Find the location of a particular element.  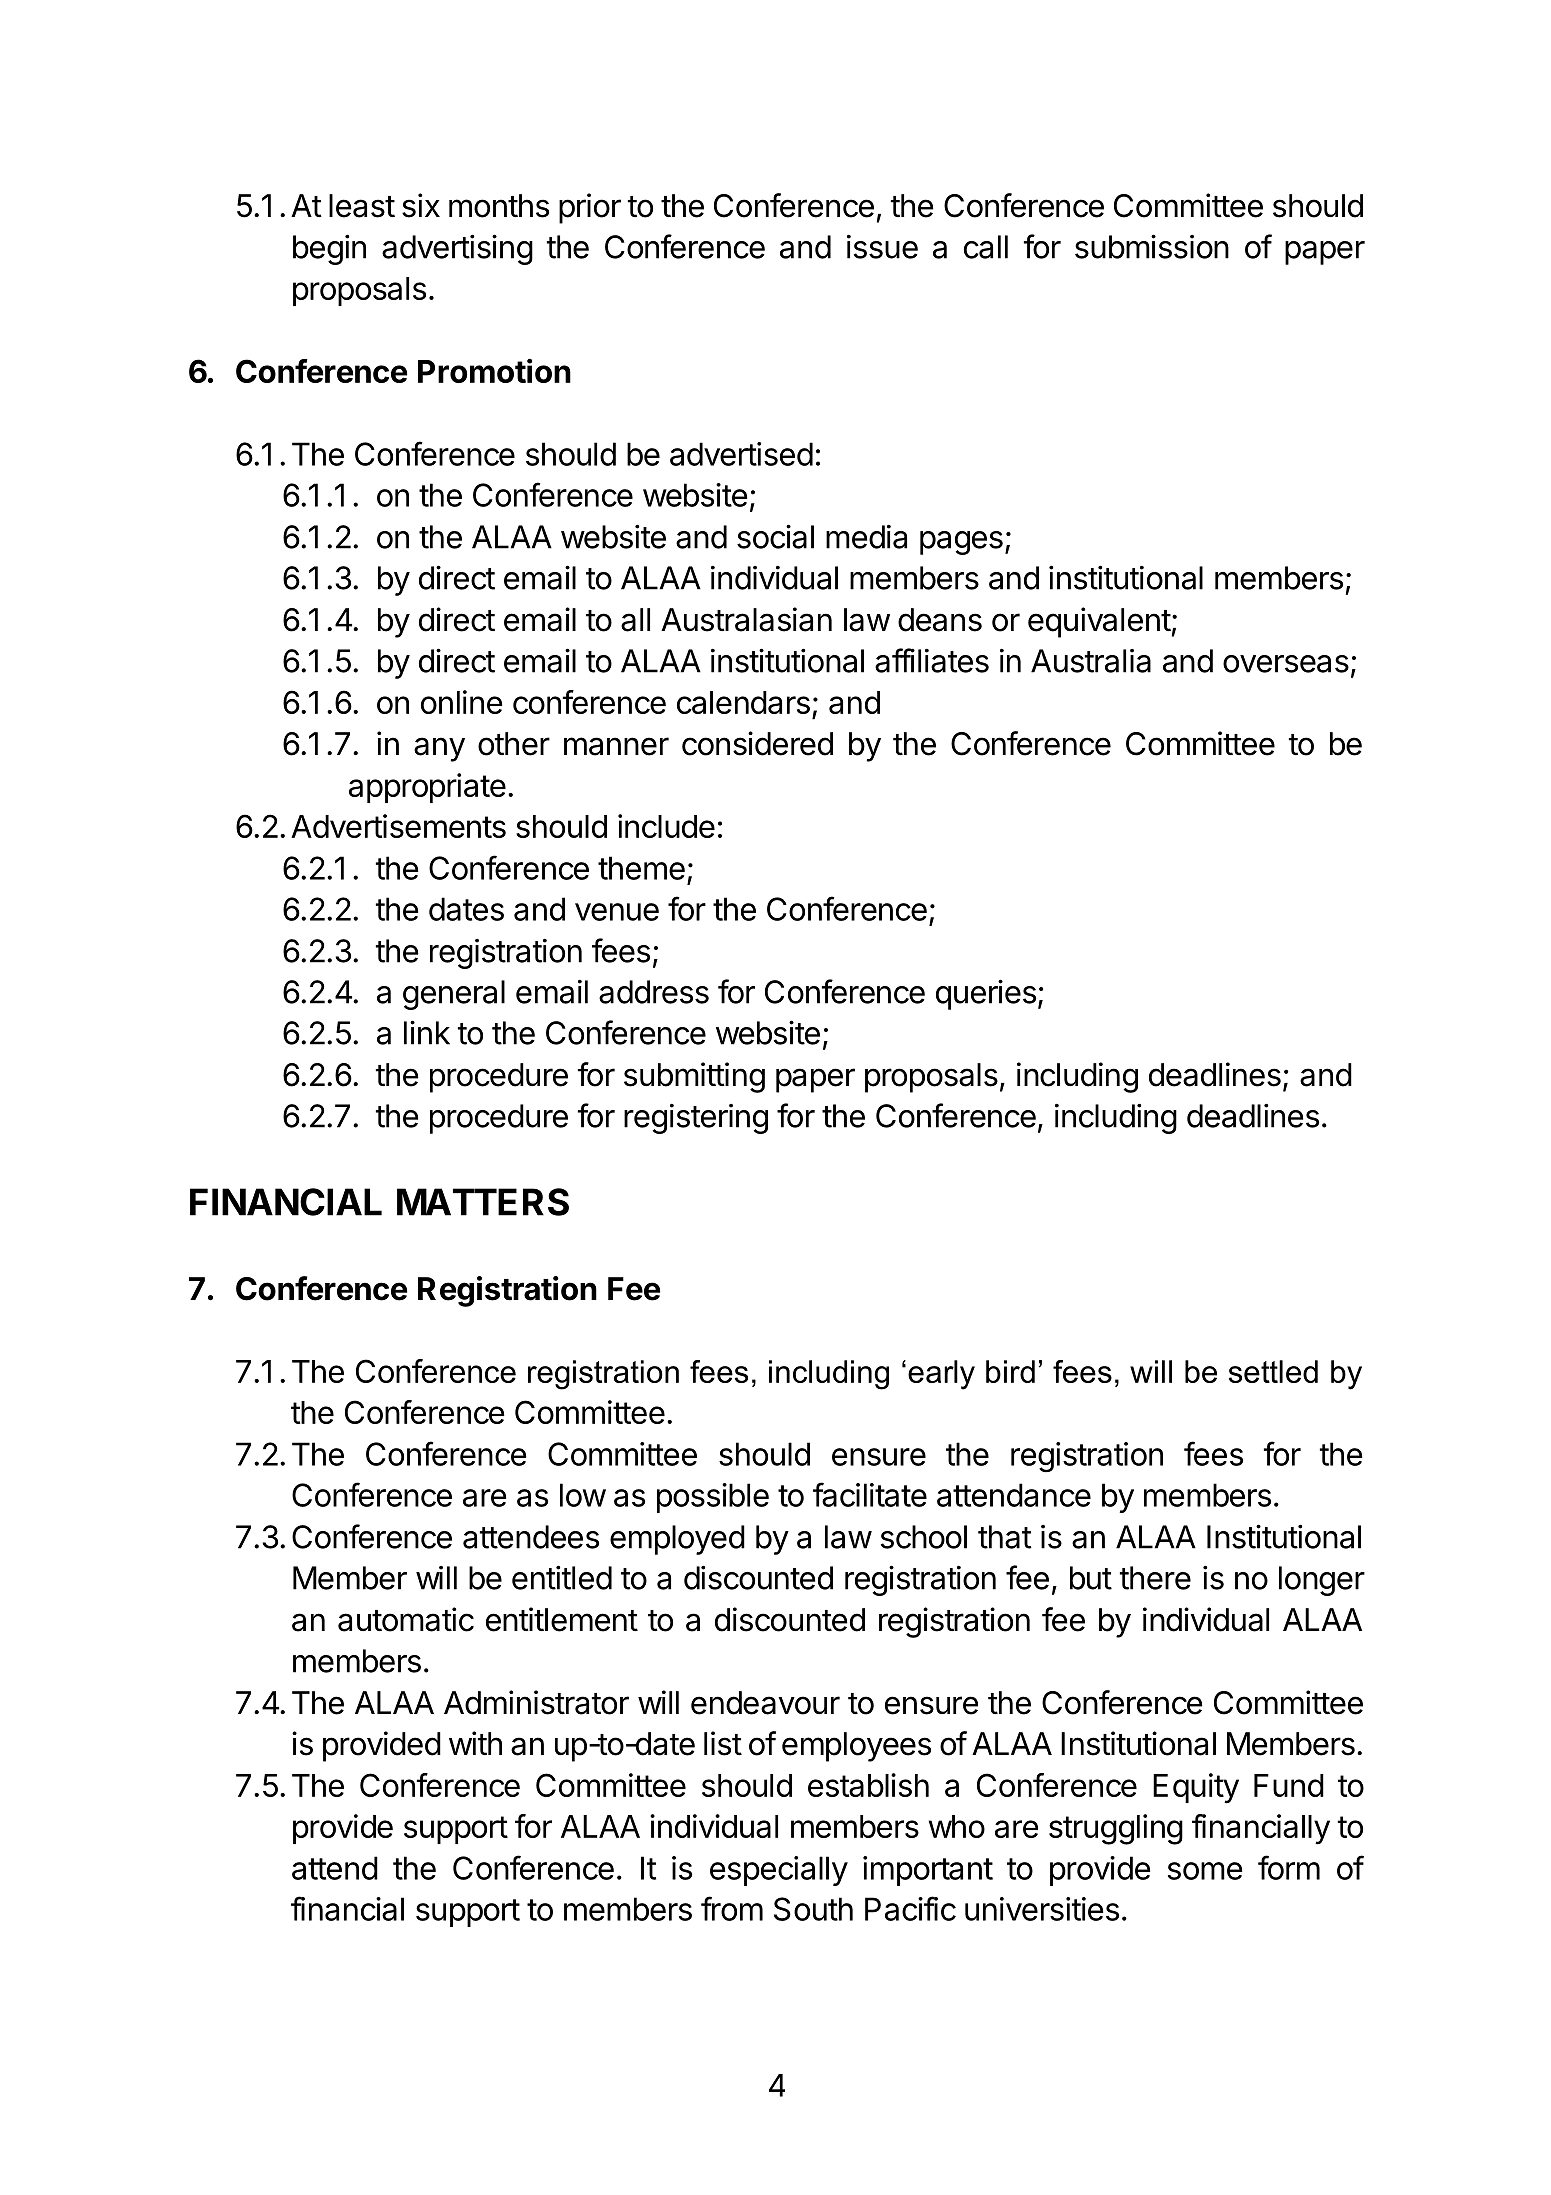

facilitate is located at coordinates (870, 1494).
